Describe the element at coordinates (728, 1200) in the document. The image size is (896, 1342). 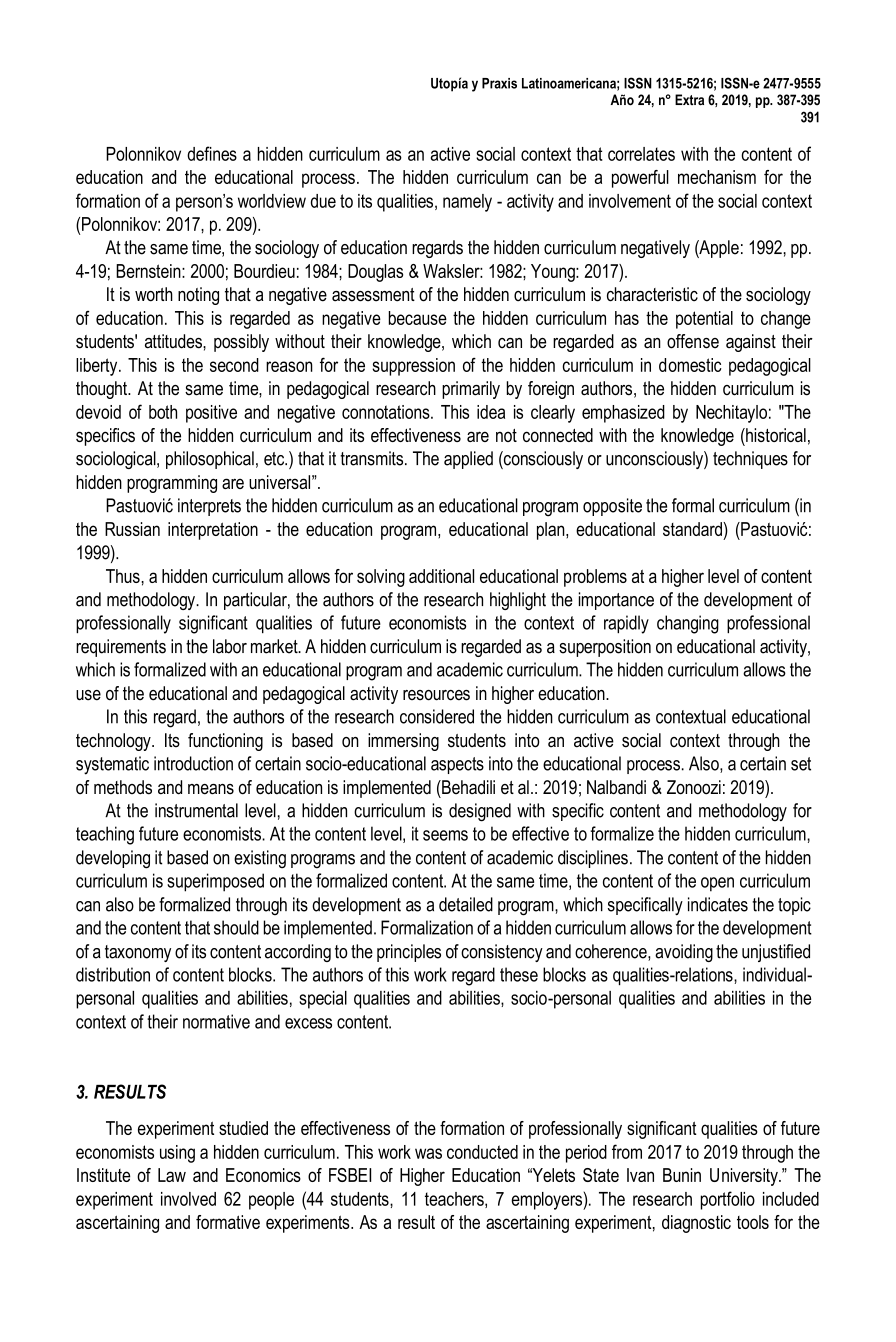
I see `portfolio` at that location.
